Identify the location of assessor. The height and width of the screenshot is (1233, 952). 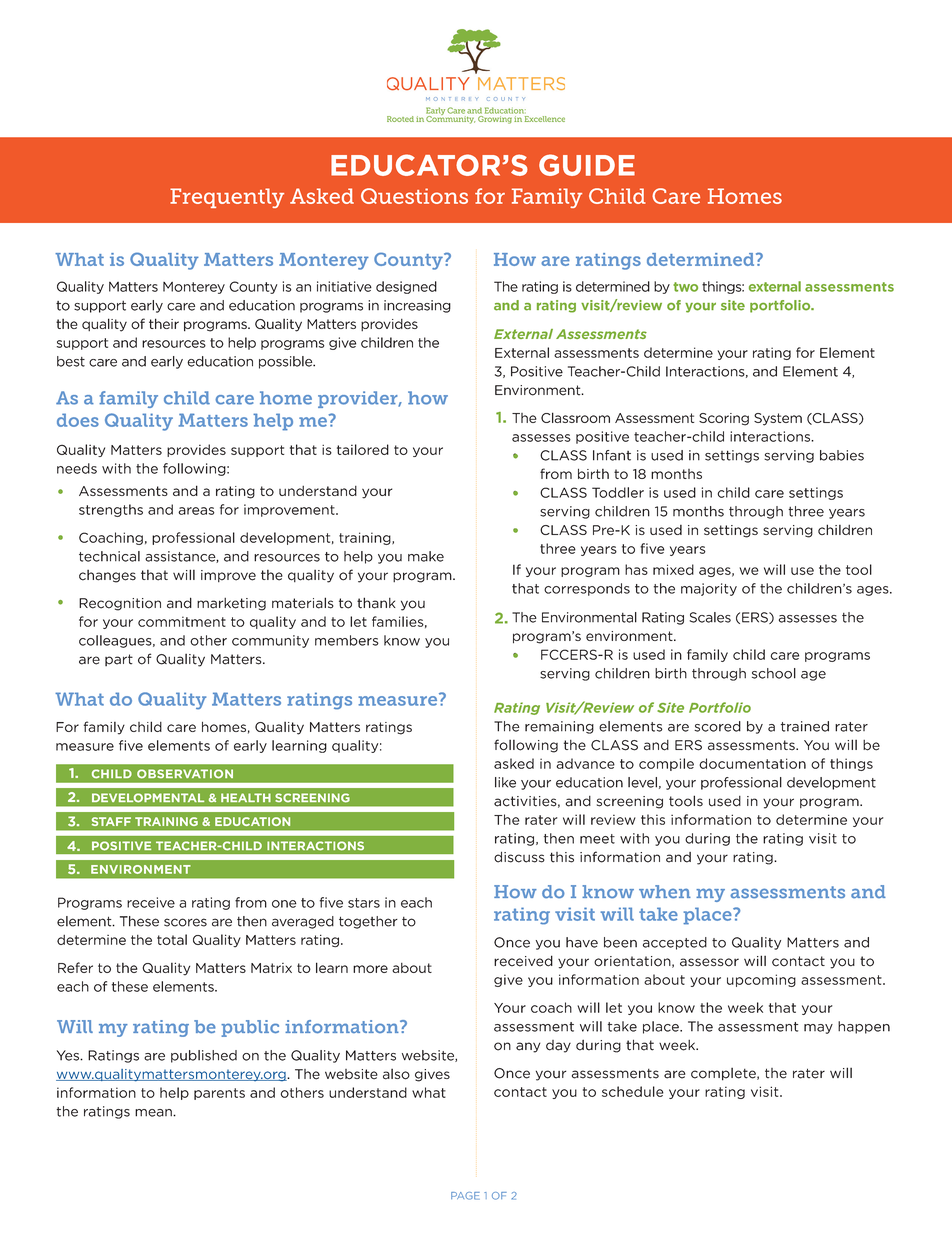
(709, 962).
